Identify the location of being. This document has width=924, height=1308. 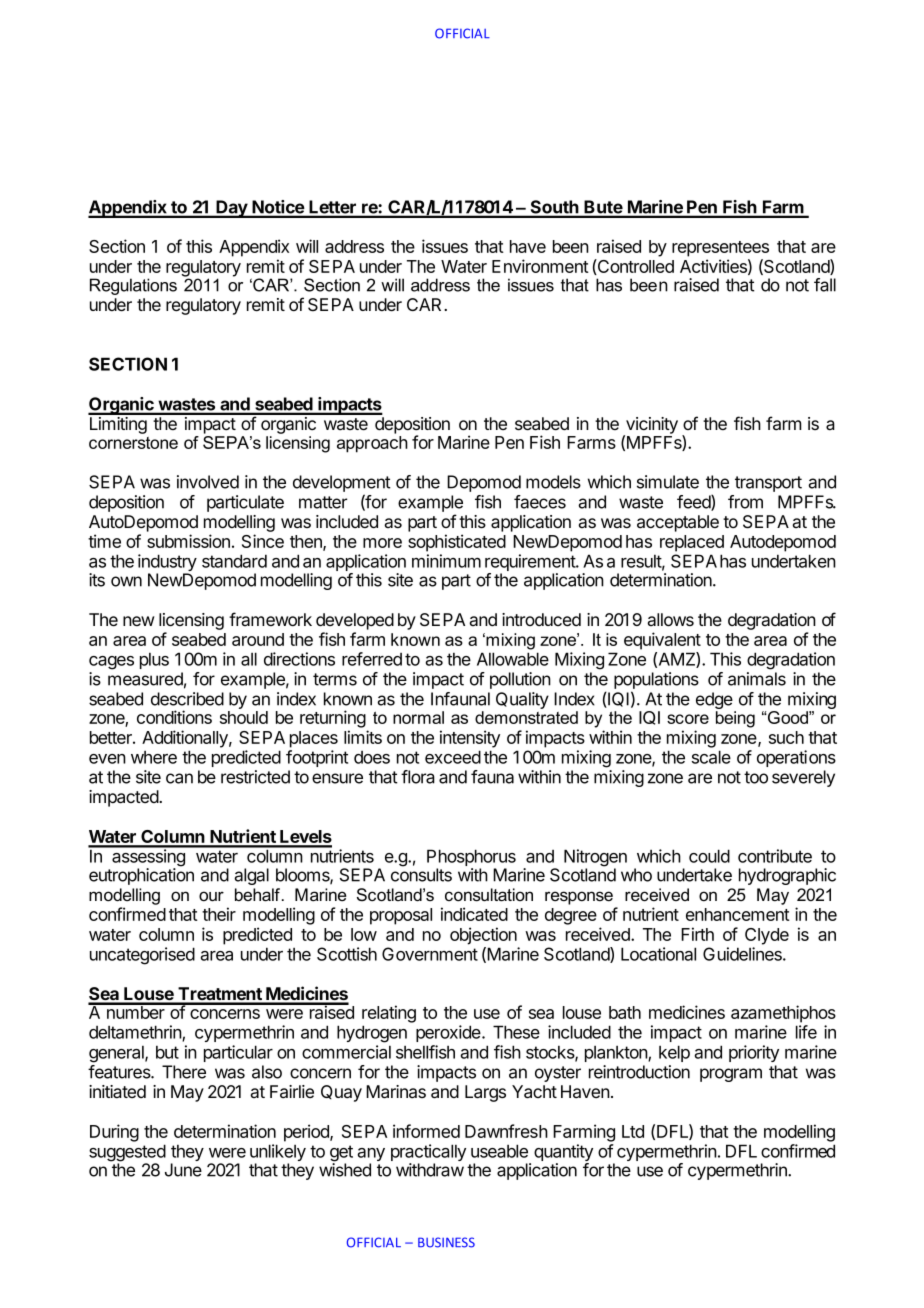
(735, 719).
